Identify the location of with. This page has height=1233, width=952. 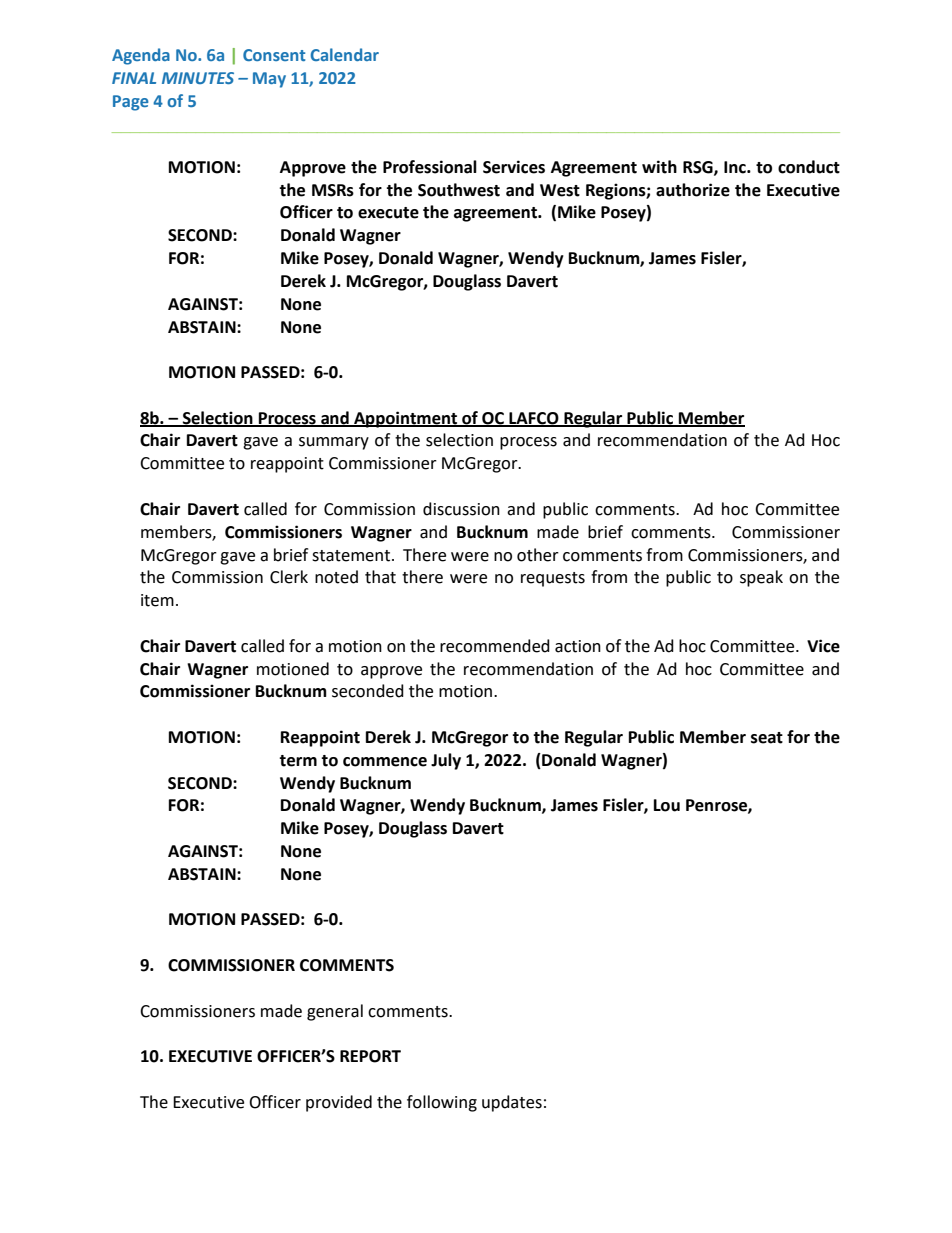
(659, 167).
